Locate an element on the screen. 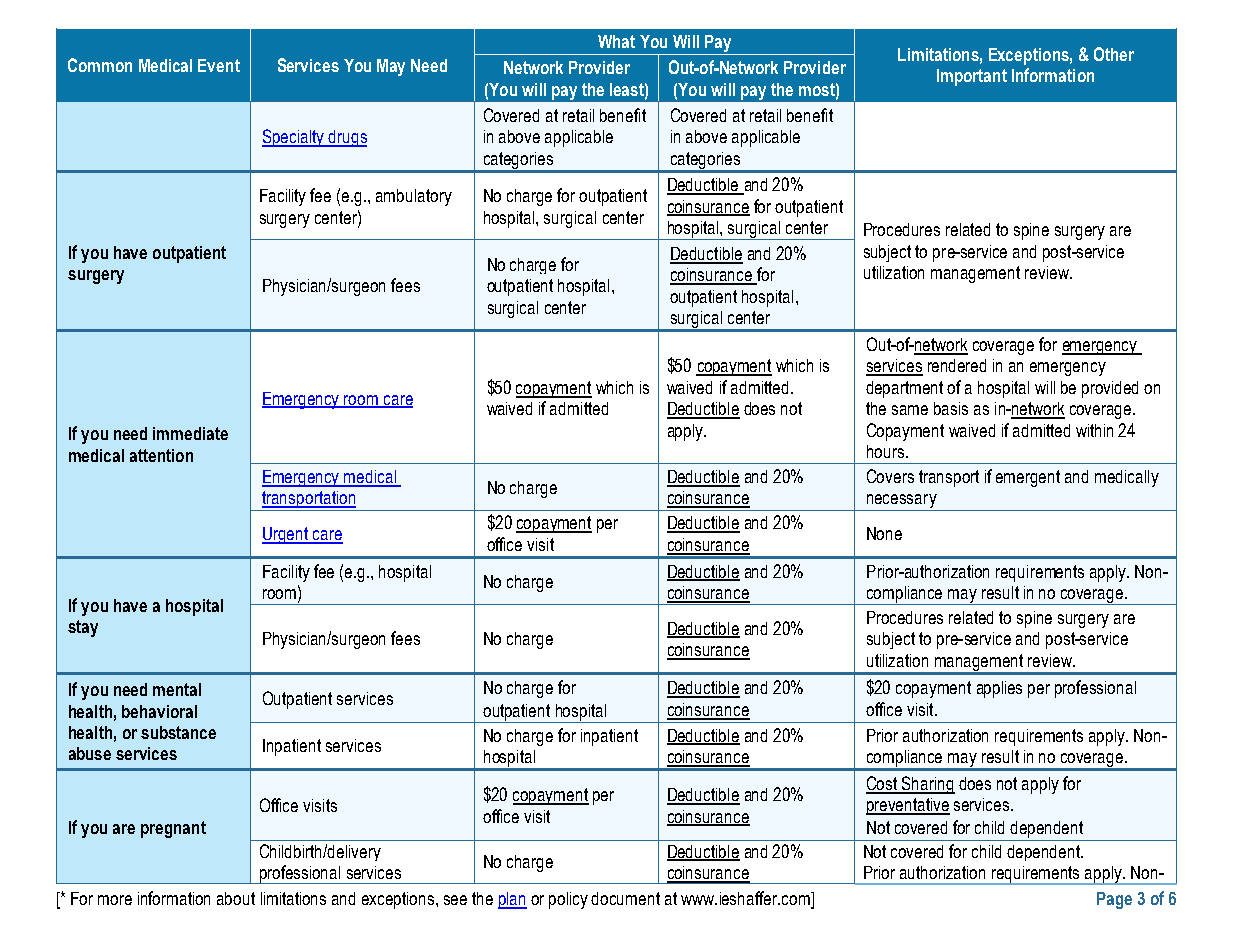 Image resolution: width=1233 pixels, height=952 pixels. department is located at coordinates (904, 389).
